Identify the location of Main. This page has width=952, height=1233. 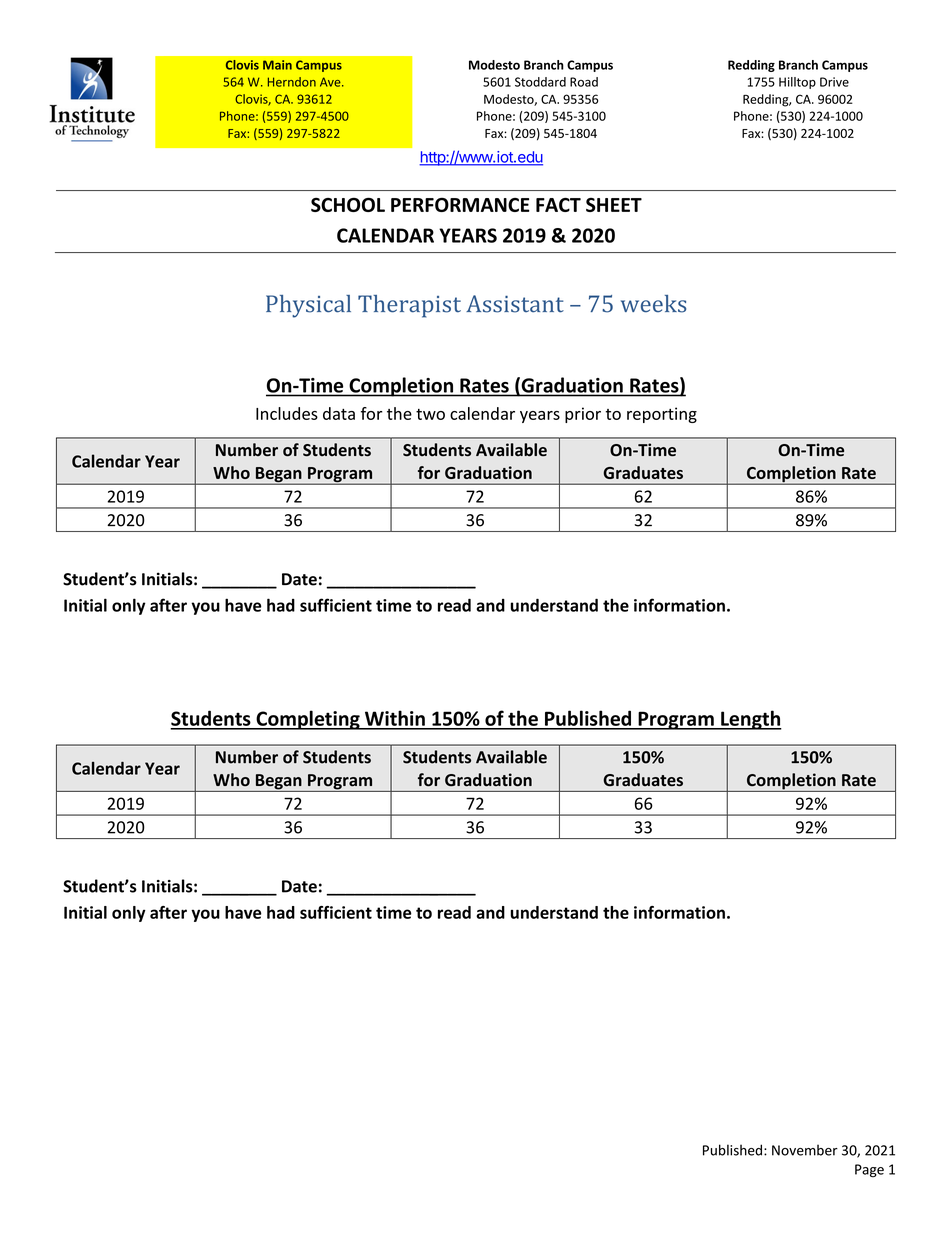
(277, 65).
